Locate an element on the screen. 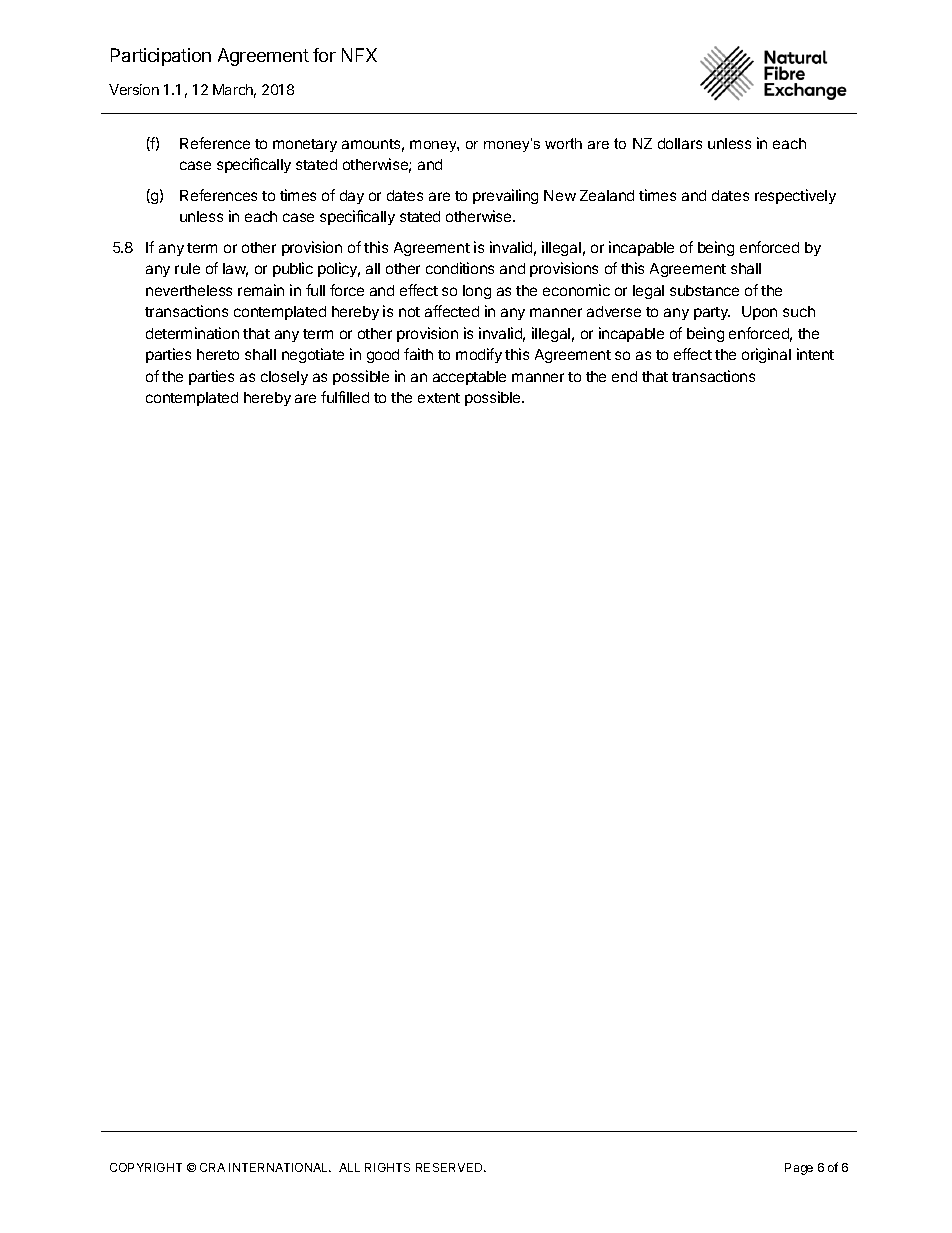 Image resolution: width=952 pixels, height=1233 pixels. original is located at coordinates (766, 355).
